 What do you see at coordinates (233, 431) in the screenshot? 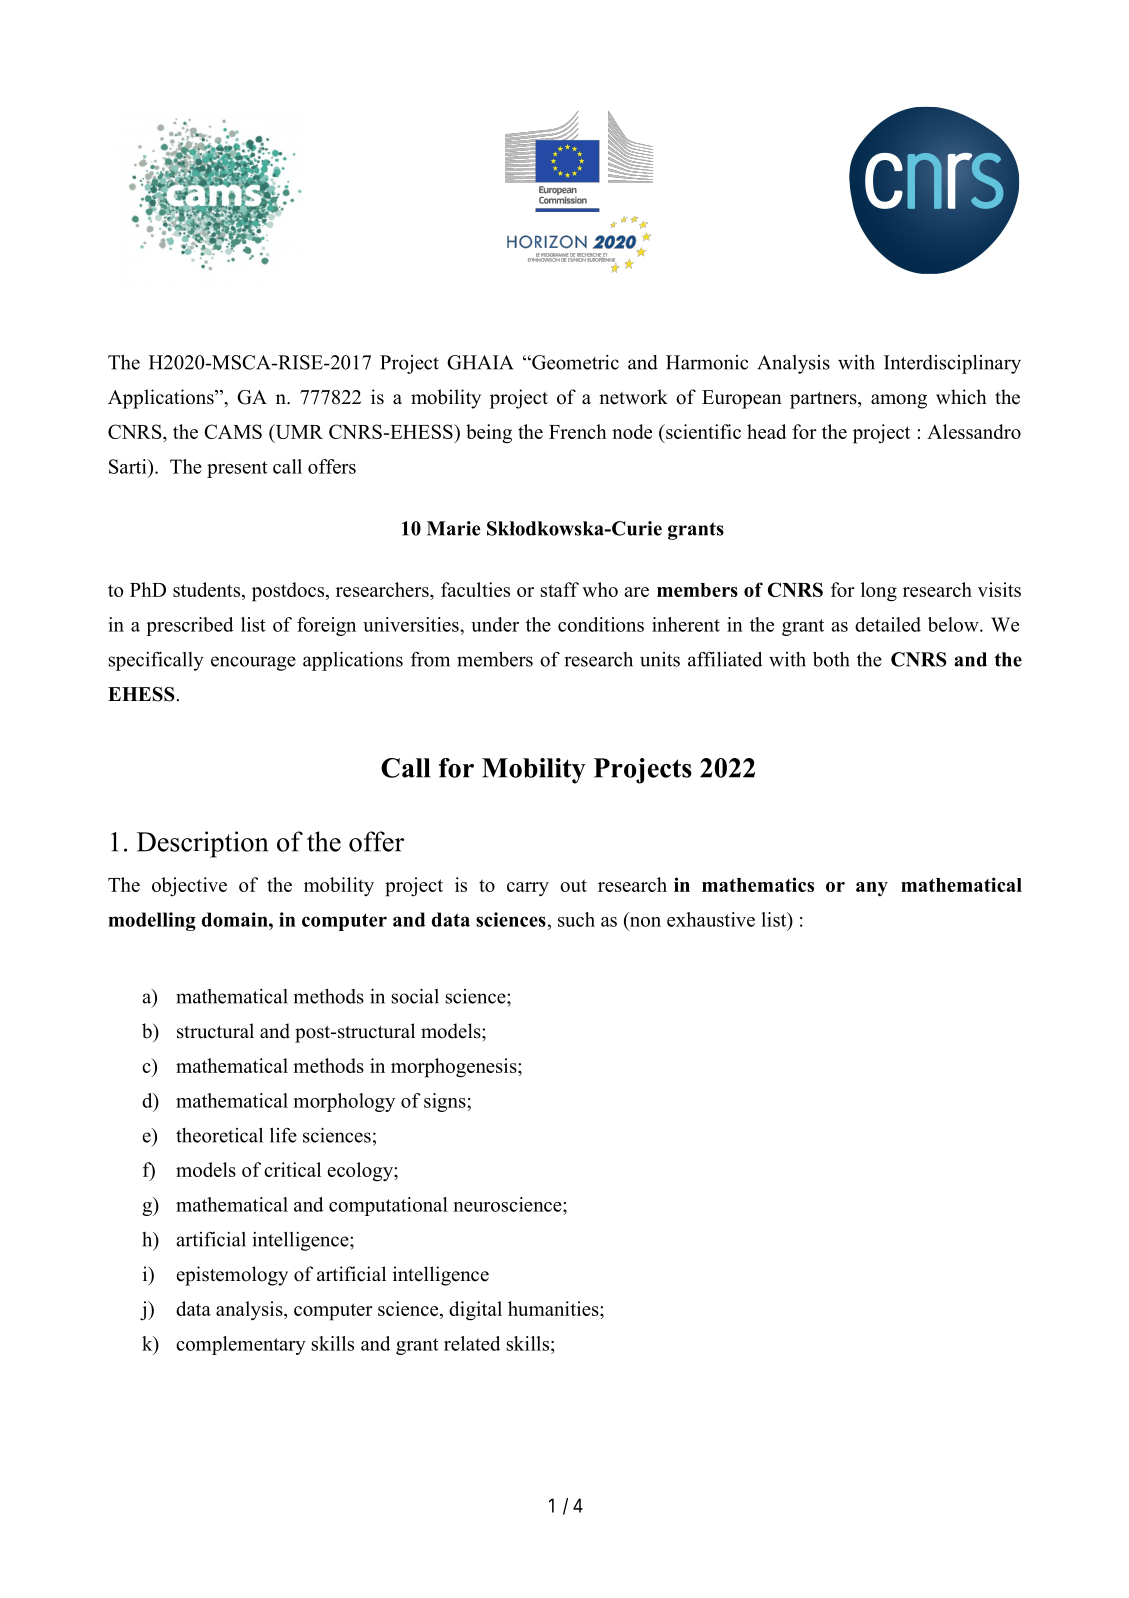
I see `CAMS` at bounding box center [233, 431].
